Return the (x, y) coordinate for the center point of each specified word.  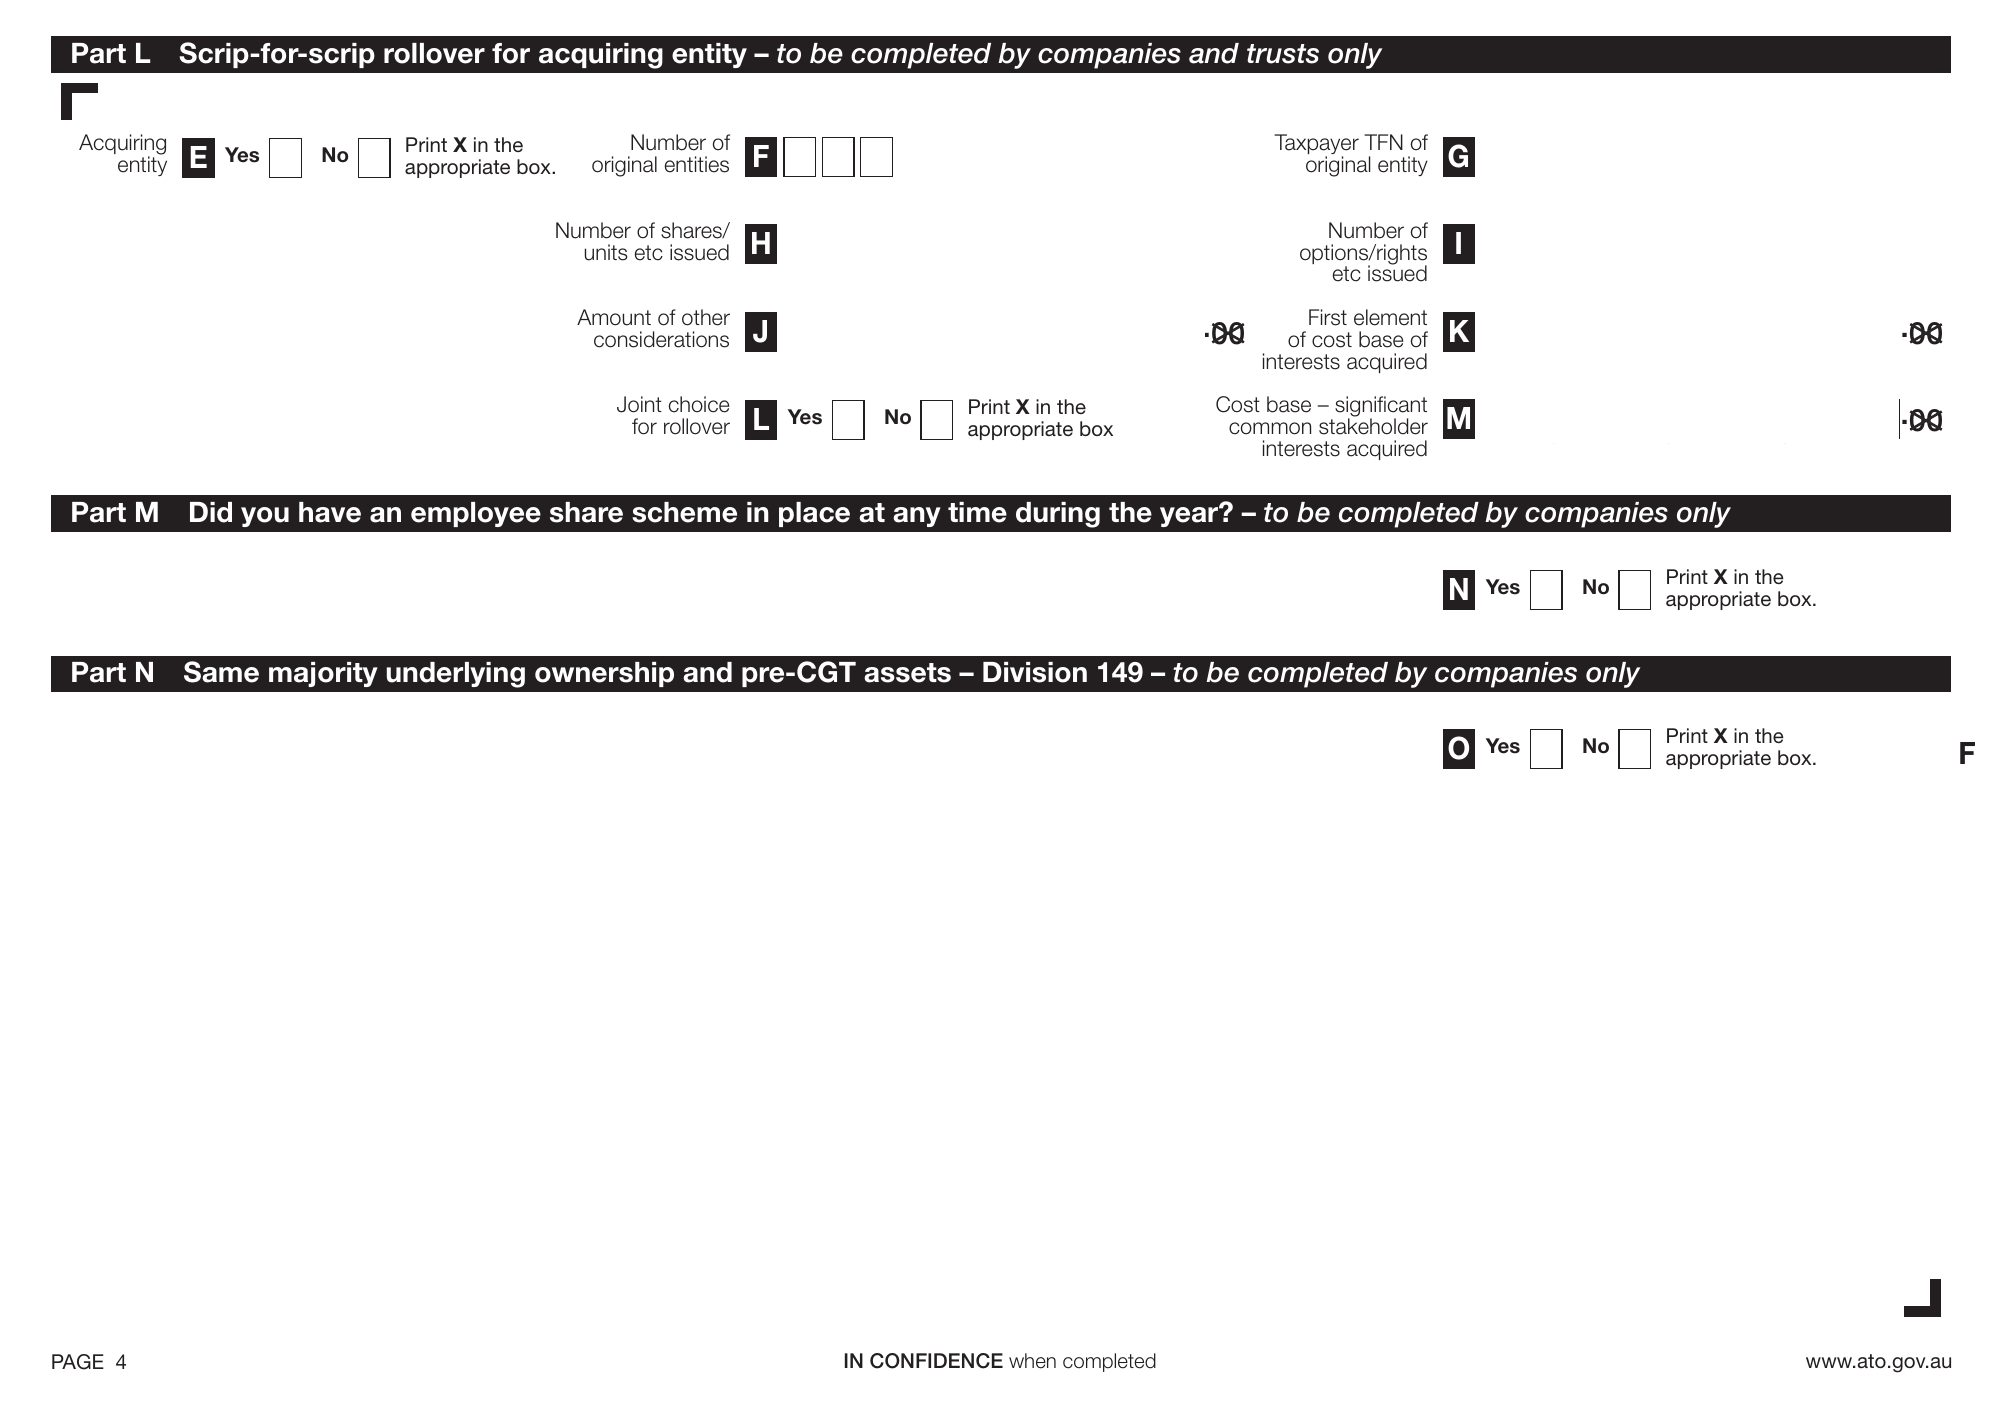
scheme (684, 512)
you (265, 517)
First (1328, 317)
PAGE (78, 1362)
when (1032, 1361)
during (1058, 515)
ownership (604, 674)
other (706, 317)
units (606, 252)
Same (221, 672)
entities (697, 164)
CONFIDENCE (936, 1361)
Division (1035, 672)
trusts (1283, 54)
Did (211, 512)
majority (323, 674)
